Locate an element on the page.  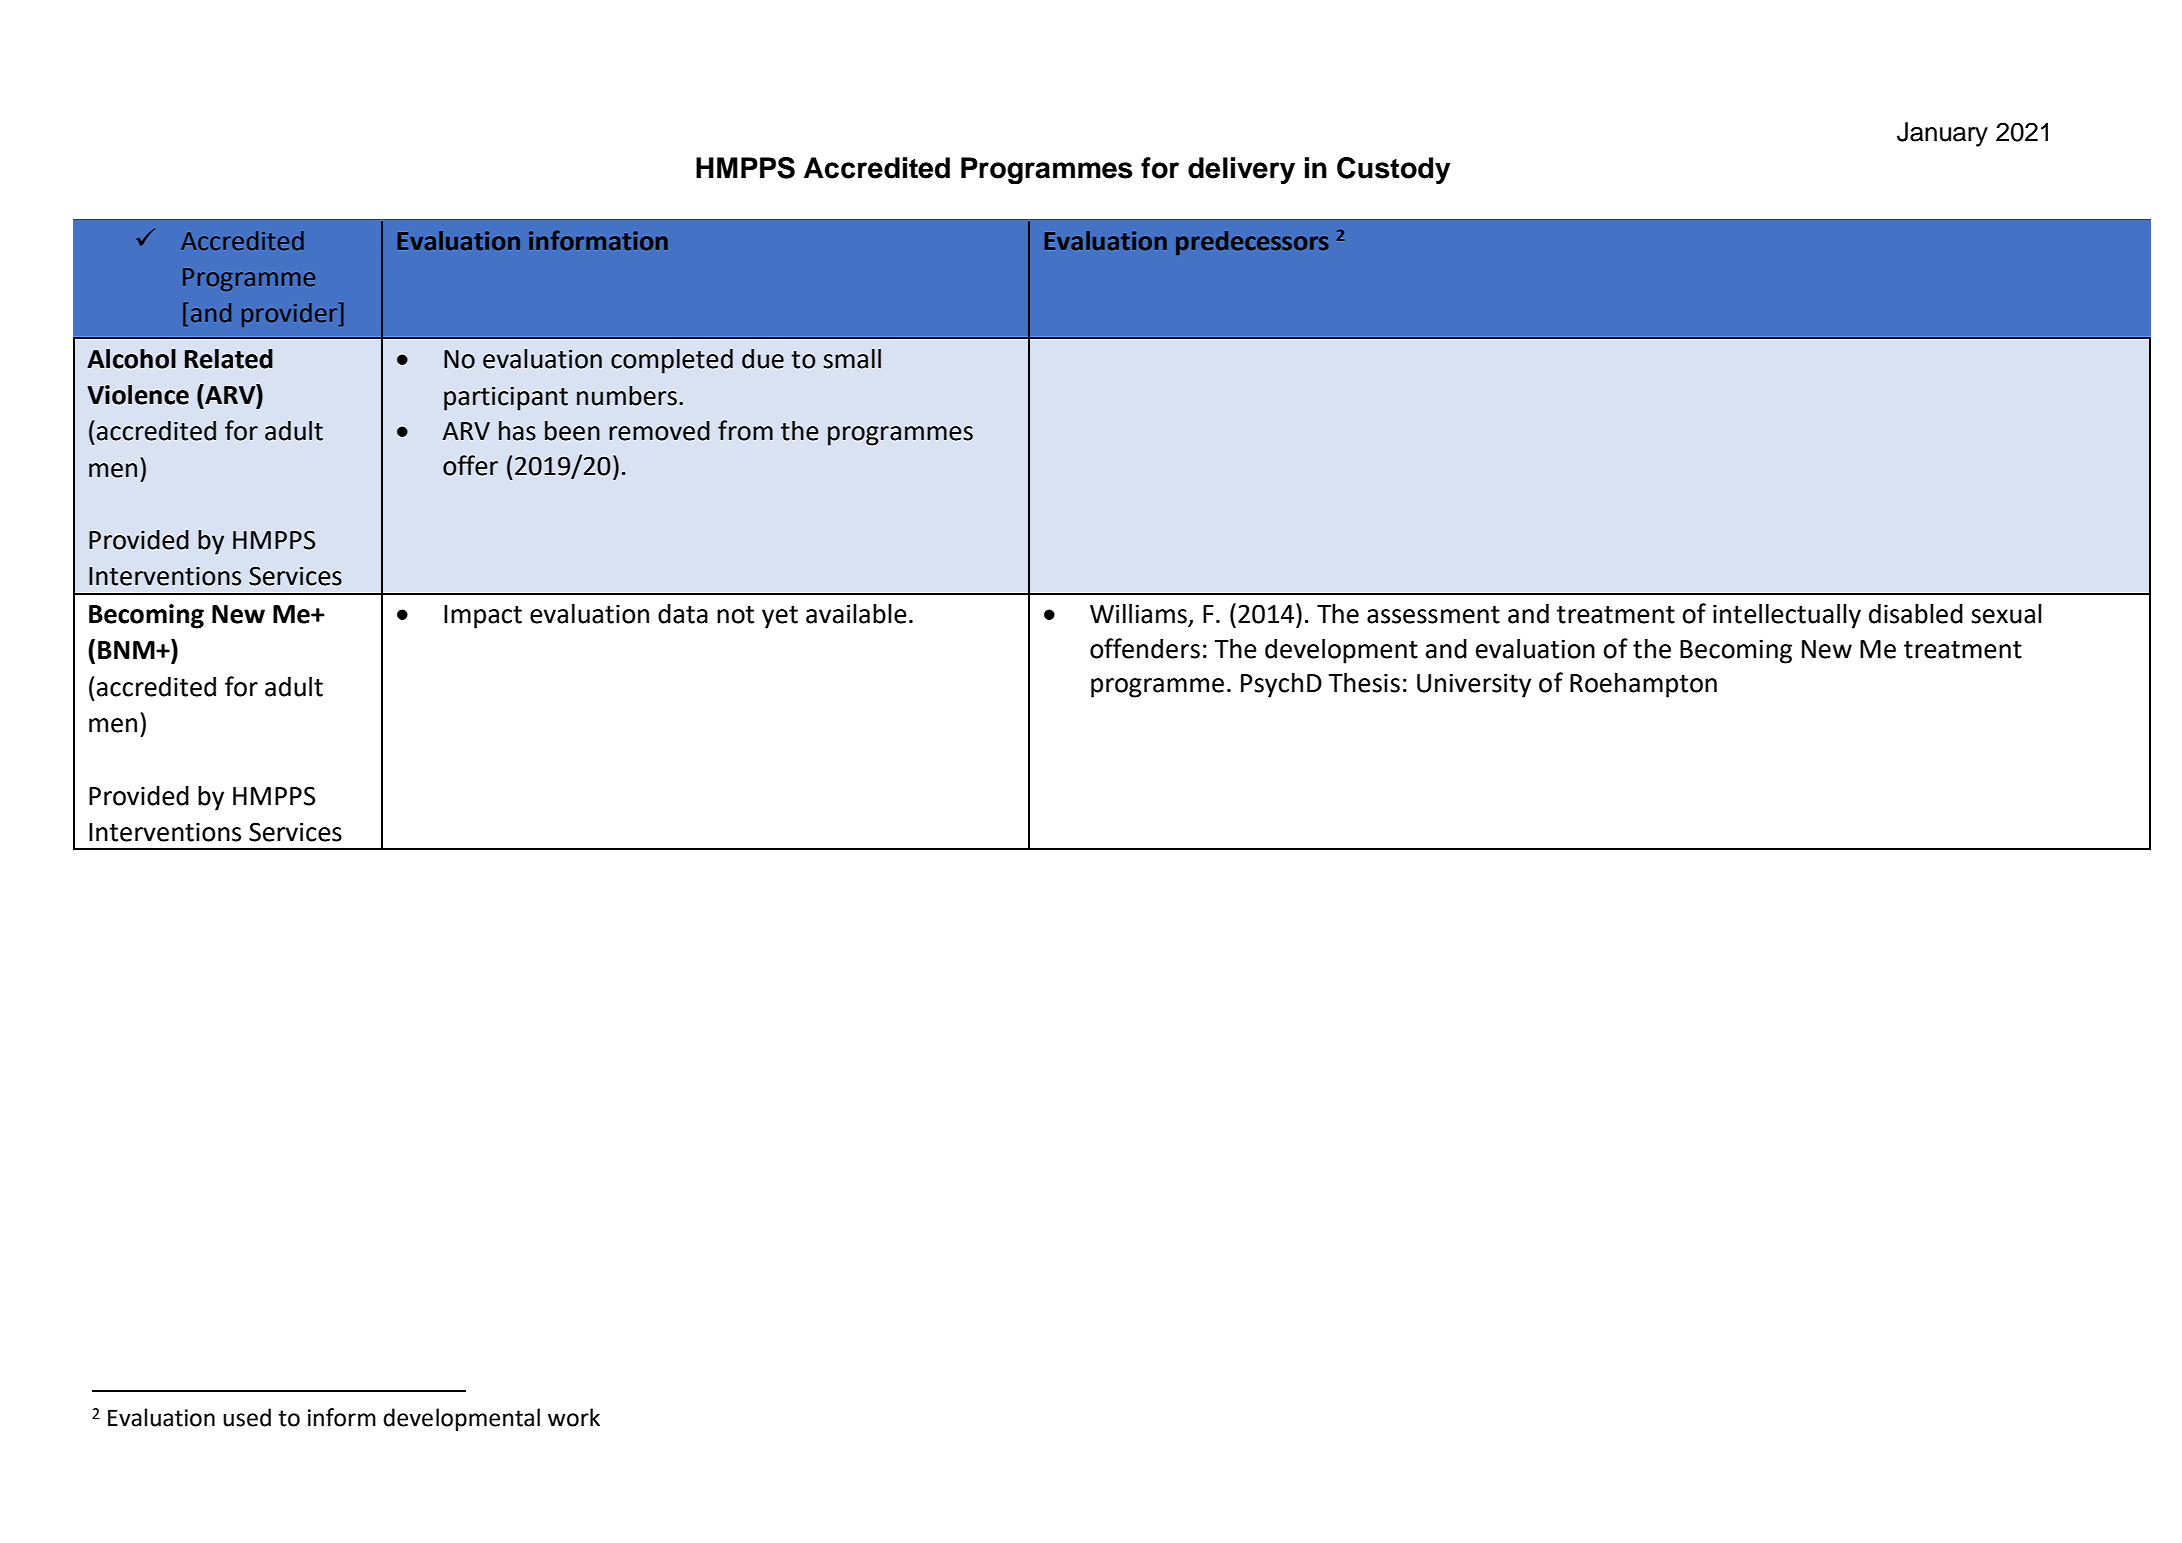
Impact is located at coordinates (483, 617).
